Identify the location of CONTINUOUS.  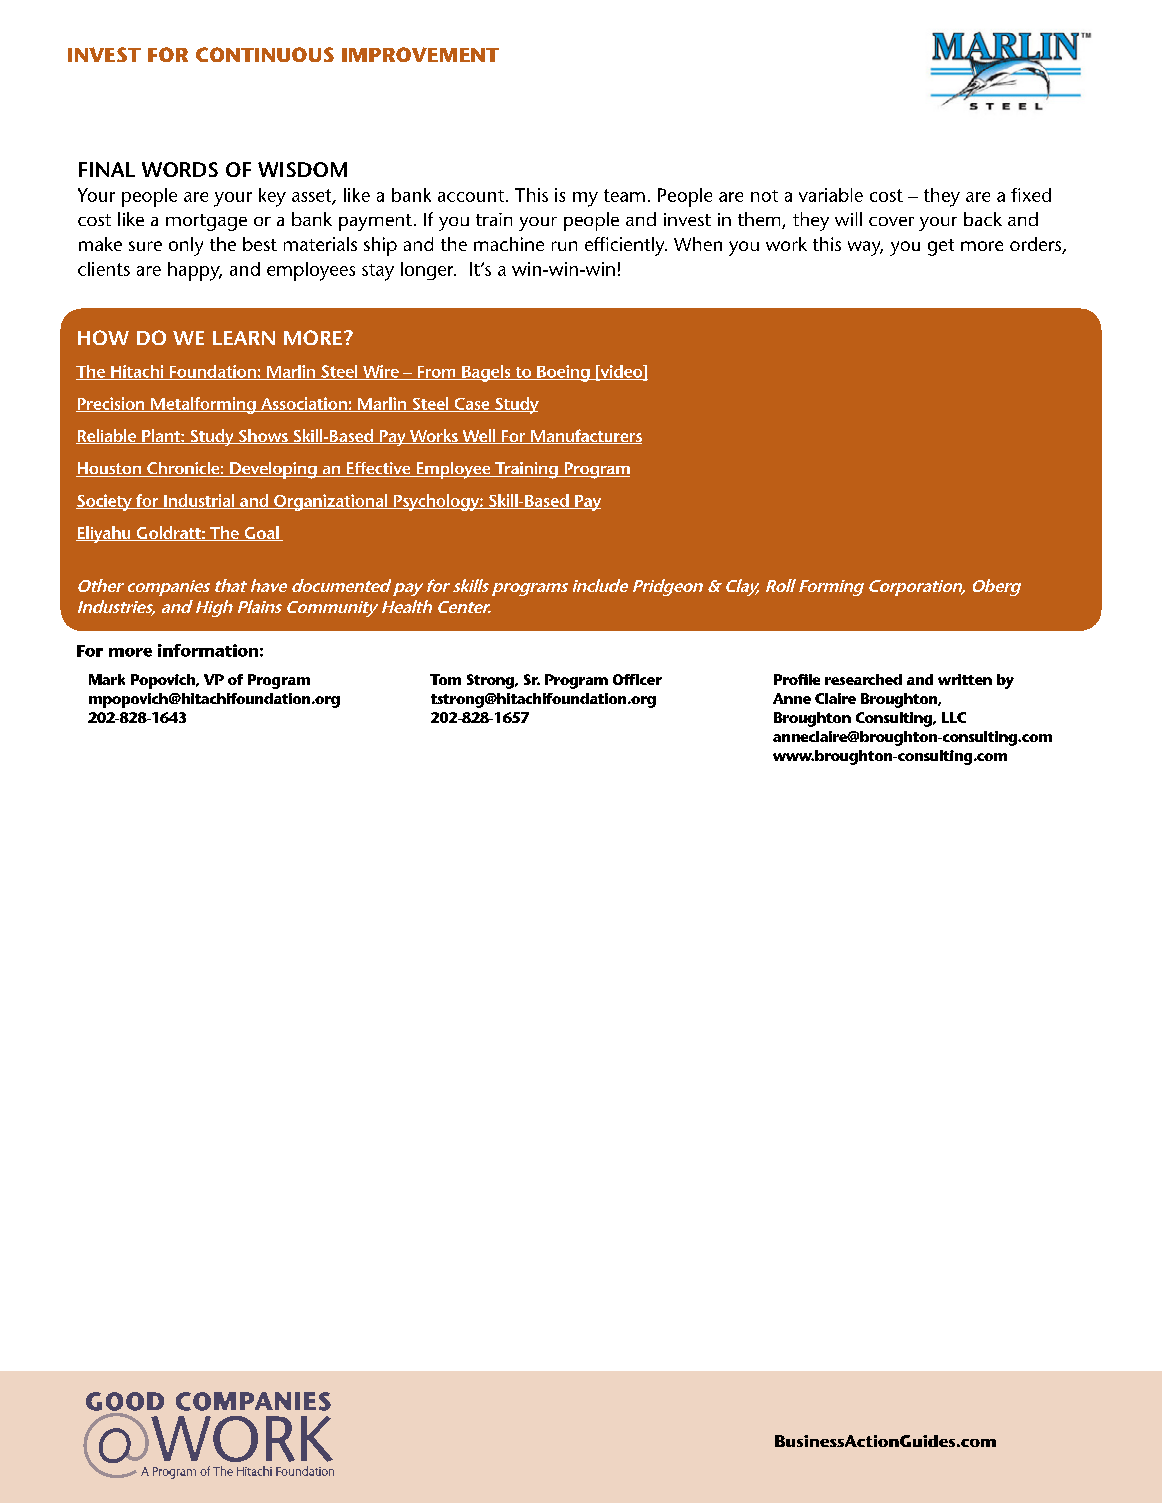
(265, 54).
